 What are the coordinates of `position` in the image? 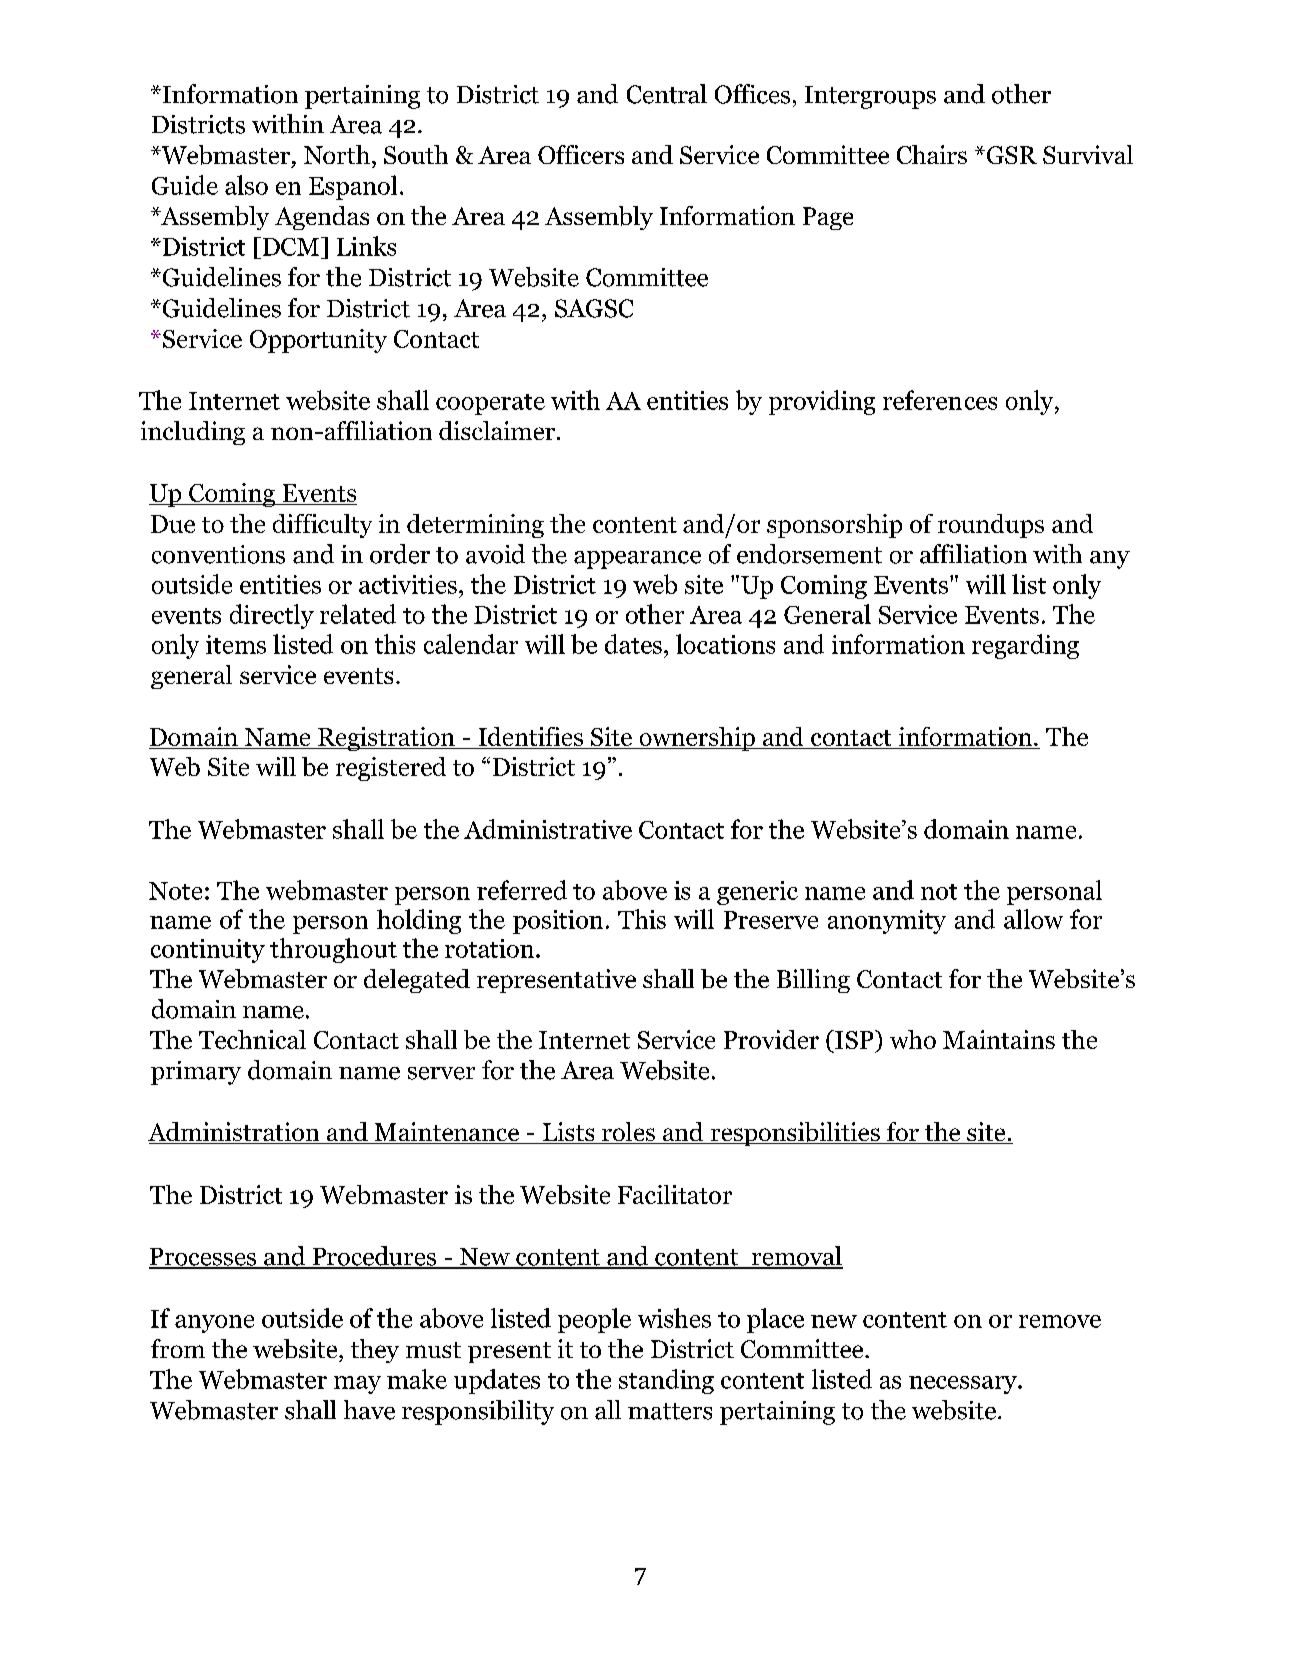 It's located at (558, 922).
